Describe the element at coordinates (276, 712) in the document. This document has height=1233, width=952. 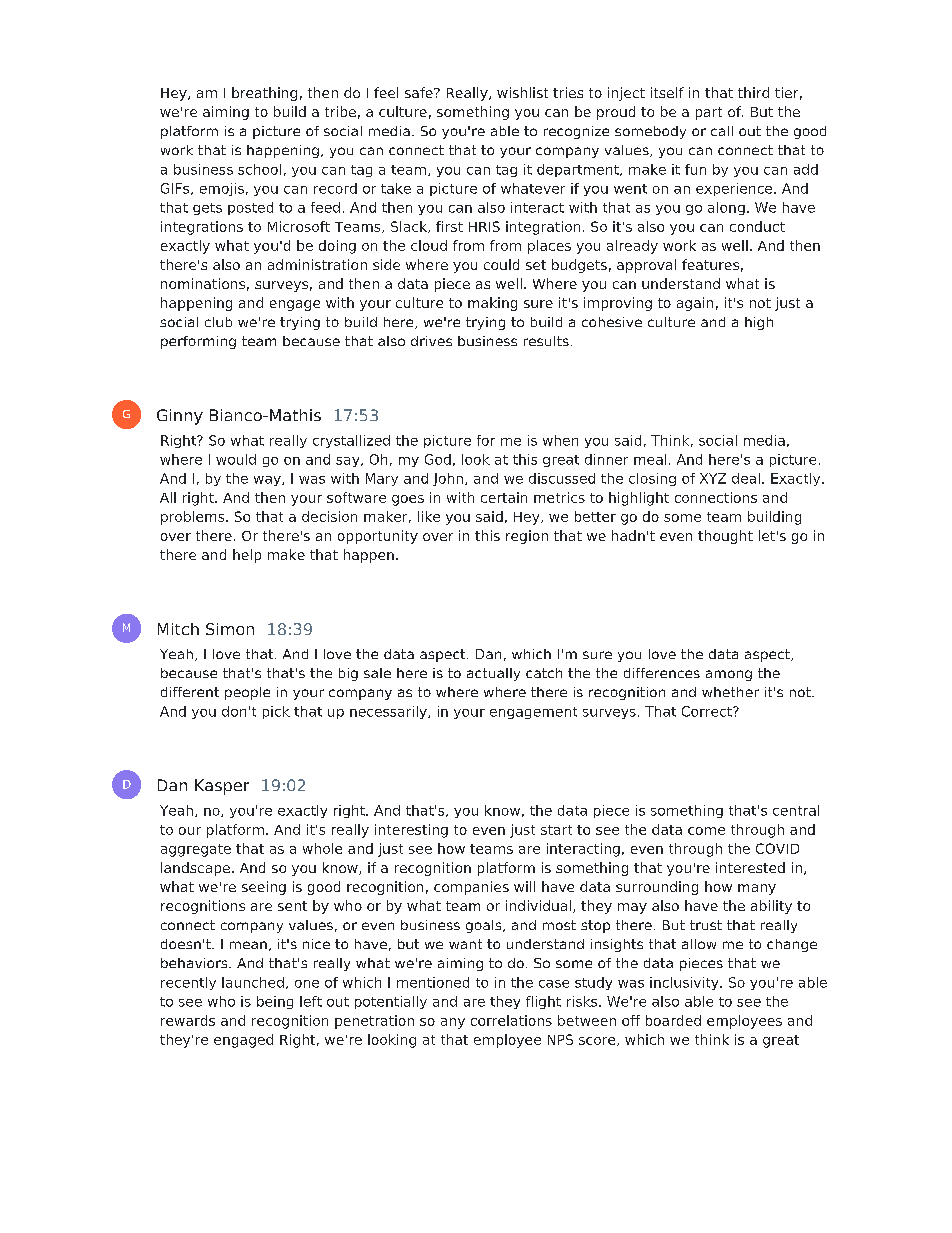
I see `pick` at that location.
